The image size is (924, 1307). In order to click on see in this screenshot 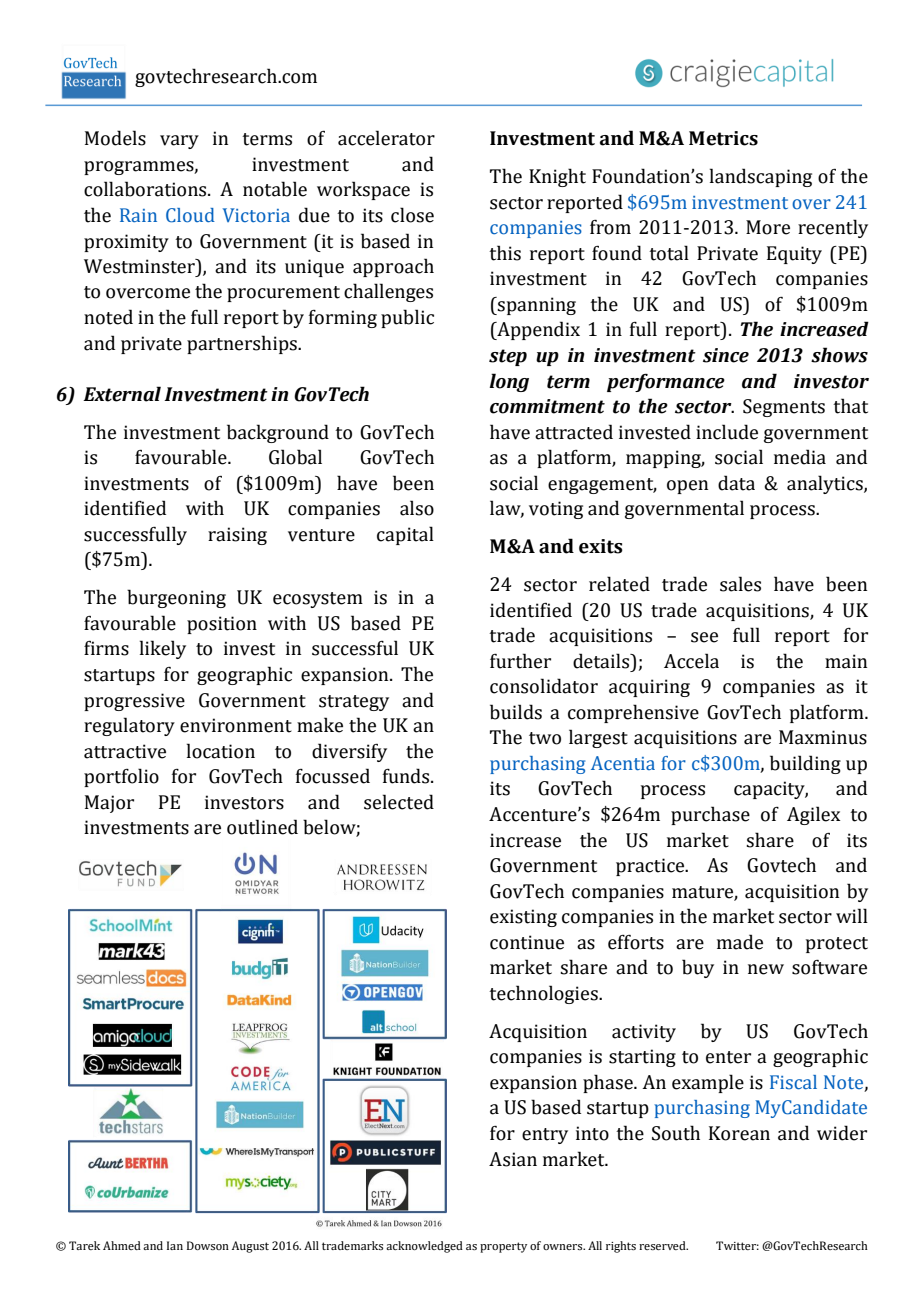, I will do `click(704, 637)`.
